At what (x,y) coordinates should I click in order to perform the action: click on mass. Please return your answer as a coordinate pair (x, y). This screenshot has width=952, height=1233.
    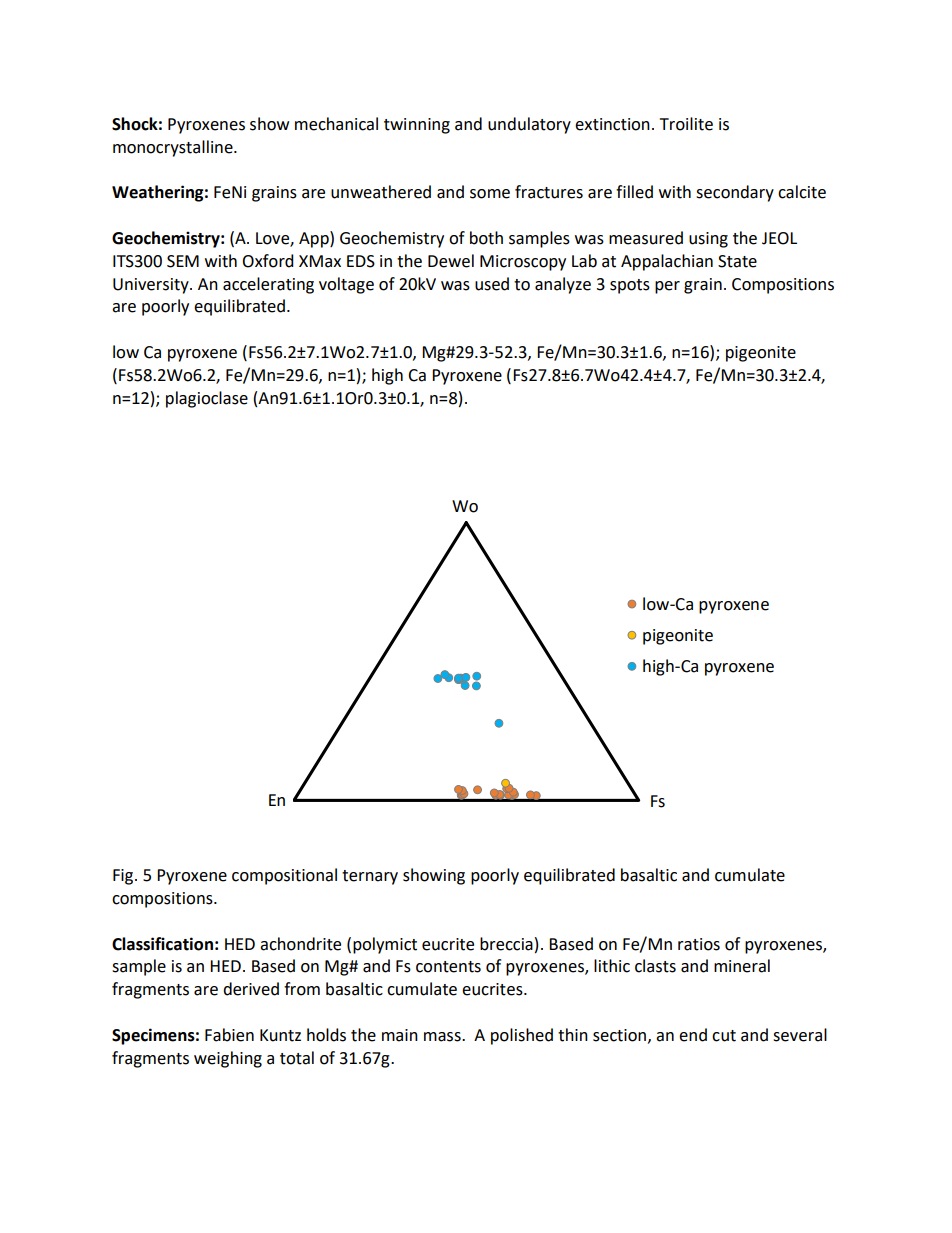
    Looking at the image, I should click on (443, 1037).
